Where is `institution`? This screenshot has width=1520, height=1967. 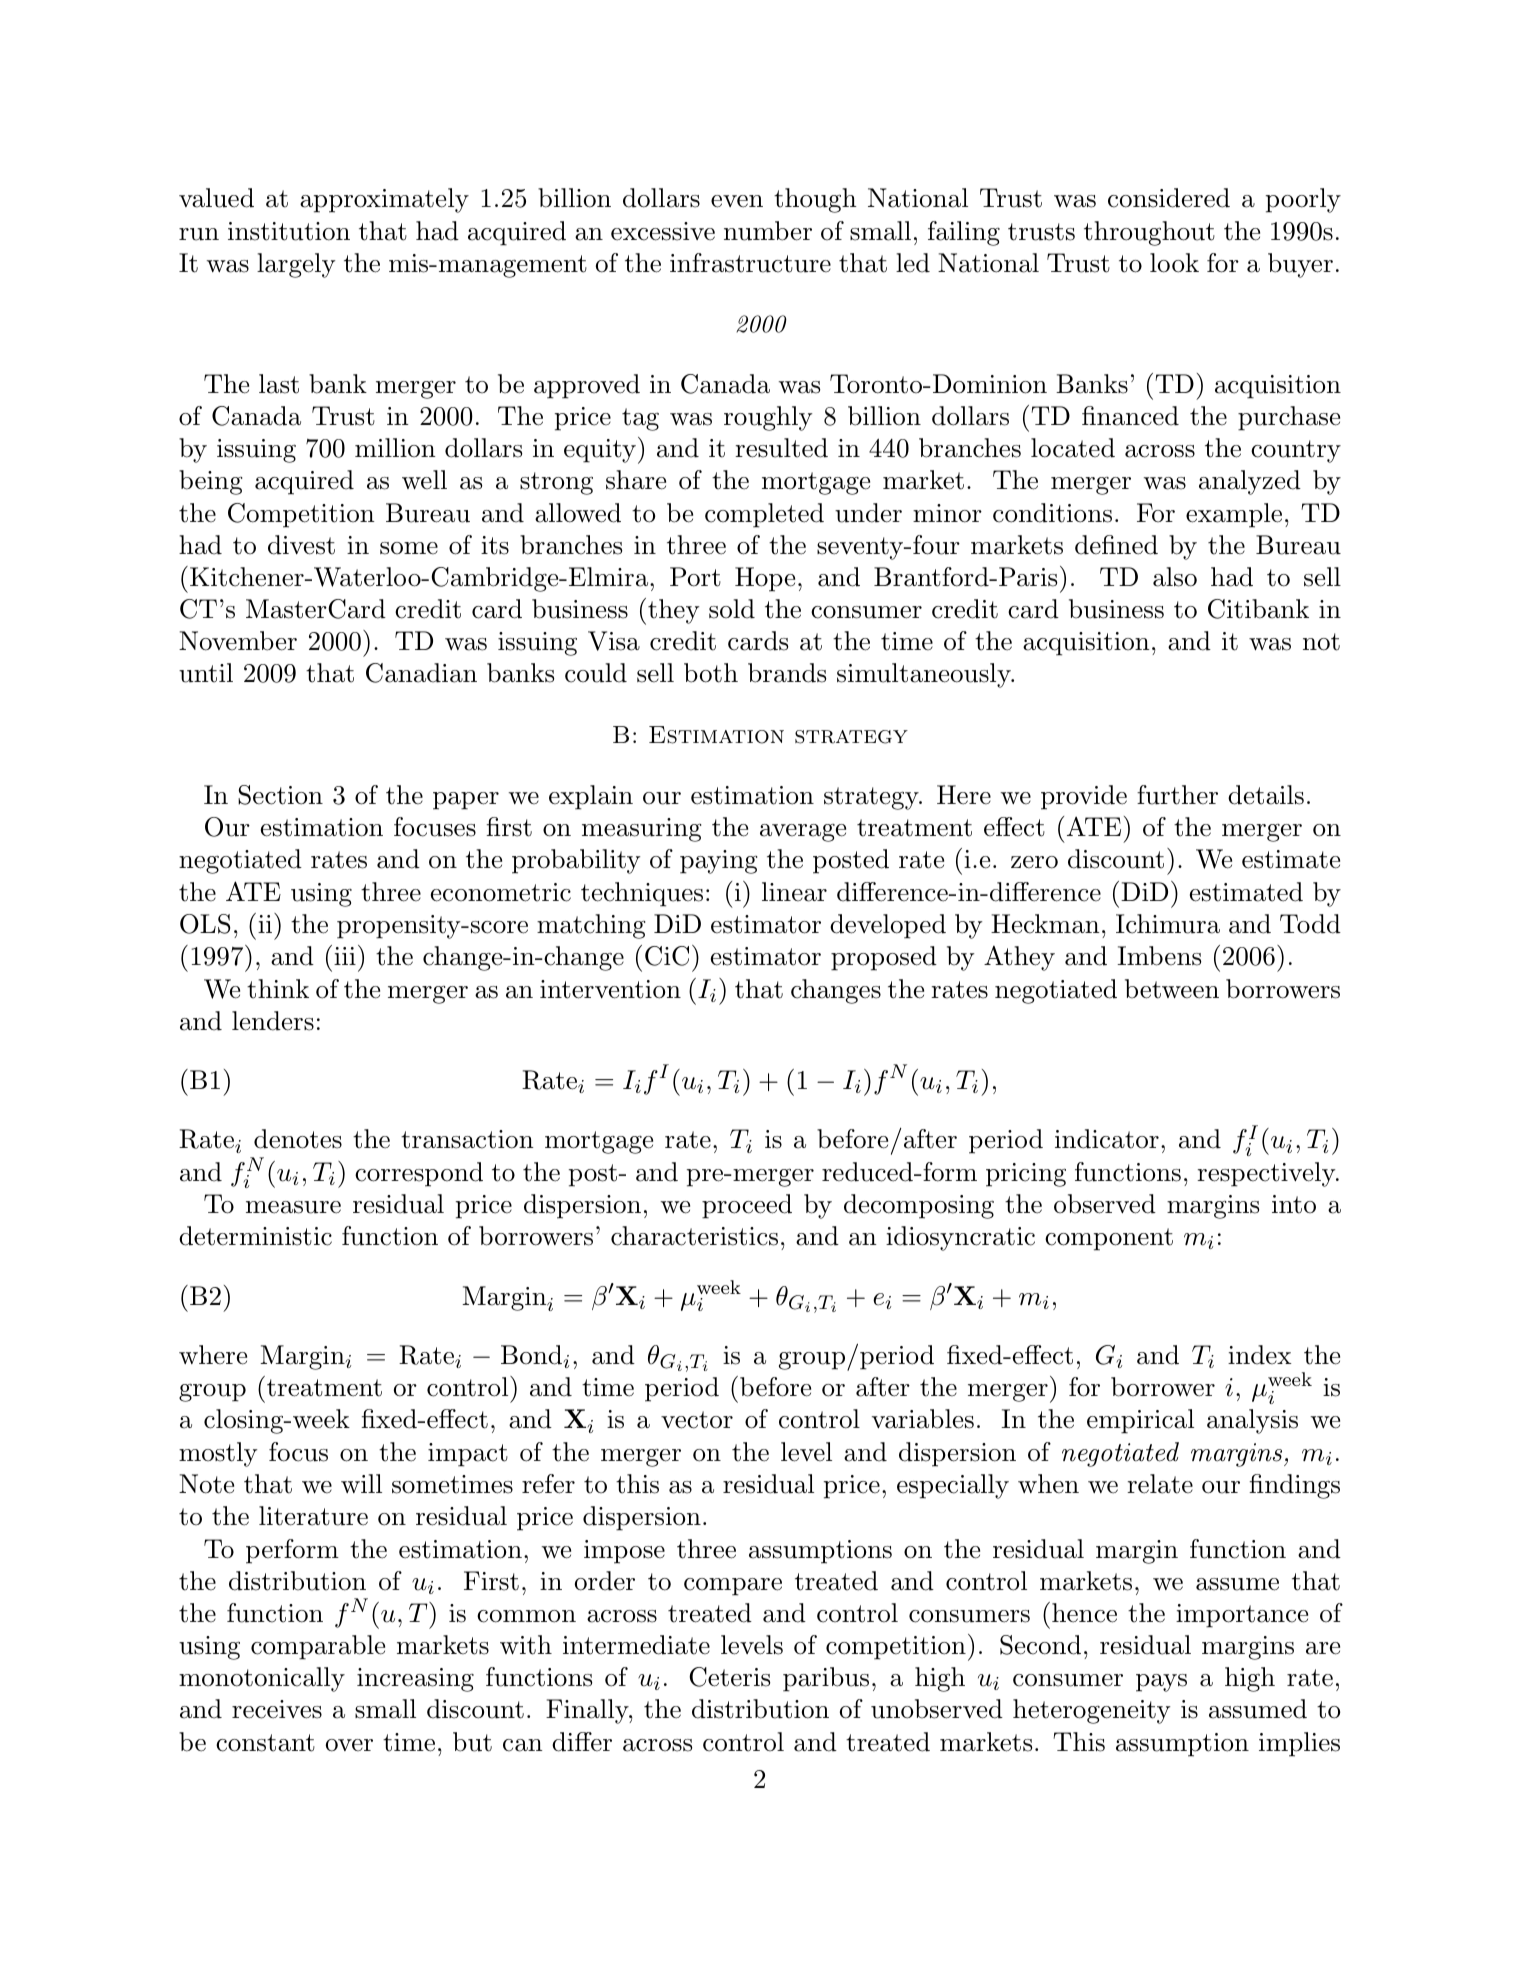 institution is located at coordinates (289, 231).
